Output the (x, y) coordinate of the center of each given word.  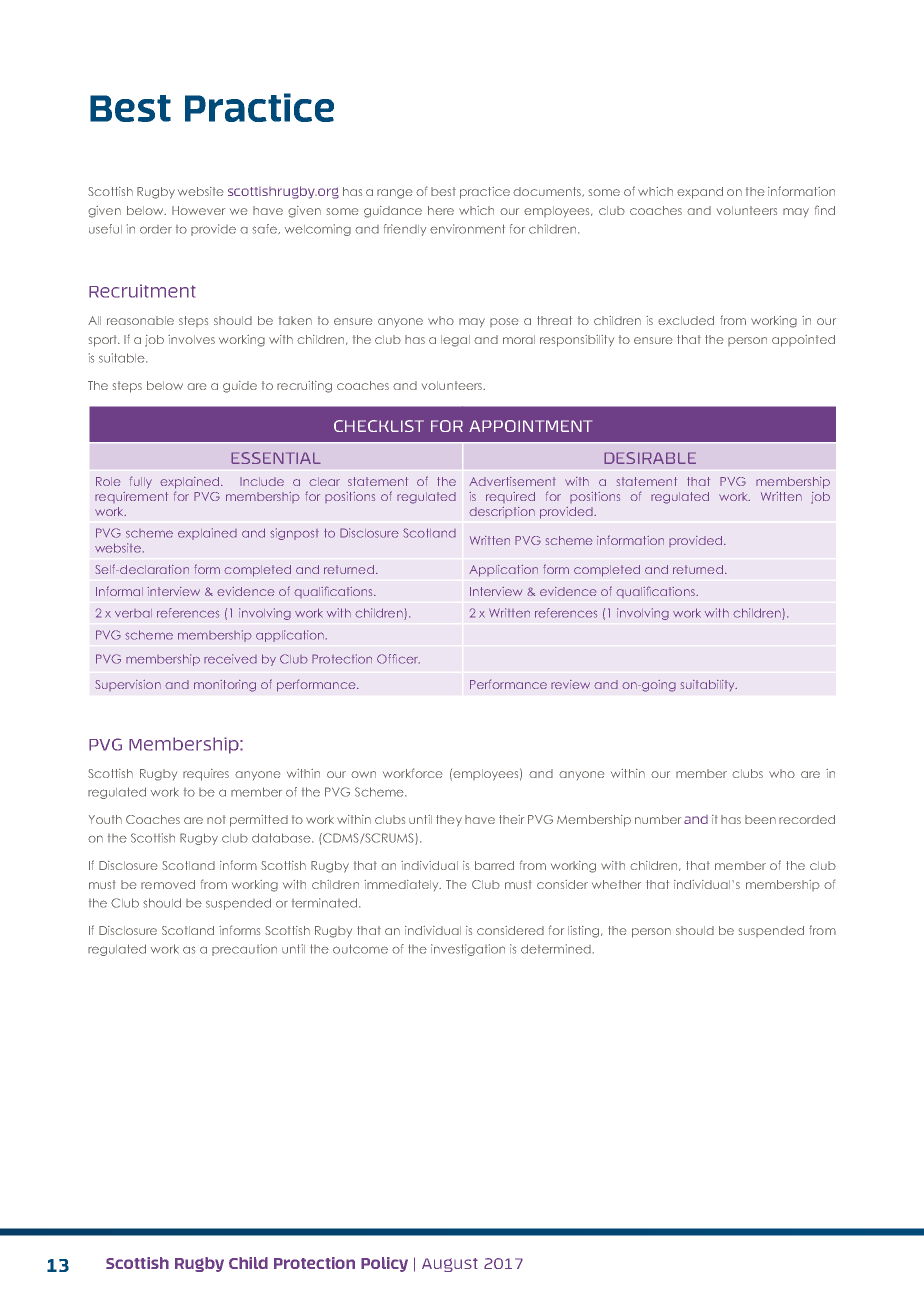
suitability (709, 685)
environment (467, 229)
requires (206, 775)
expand (700, 193)
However (198, 210)
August (450, 1265)
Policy (384, 1264)
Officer (398, 659)
